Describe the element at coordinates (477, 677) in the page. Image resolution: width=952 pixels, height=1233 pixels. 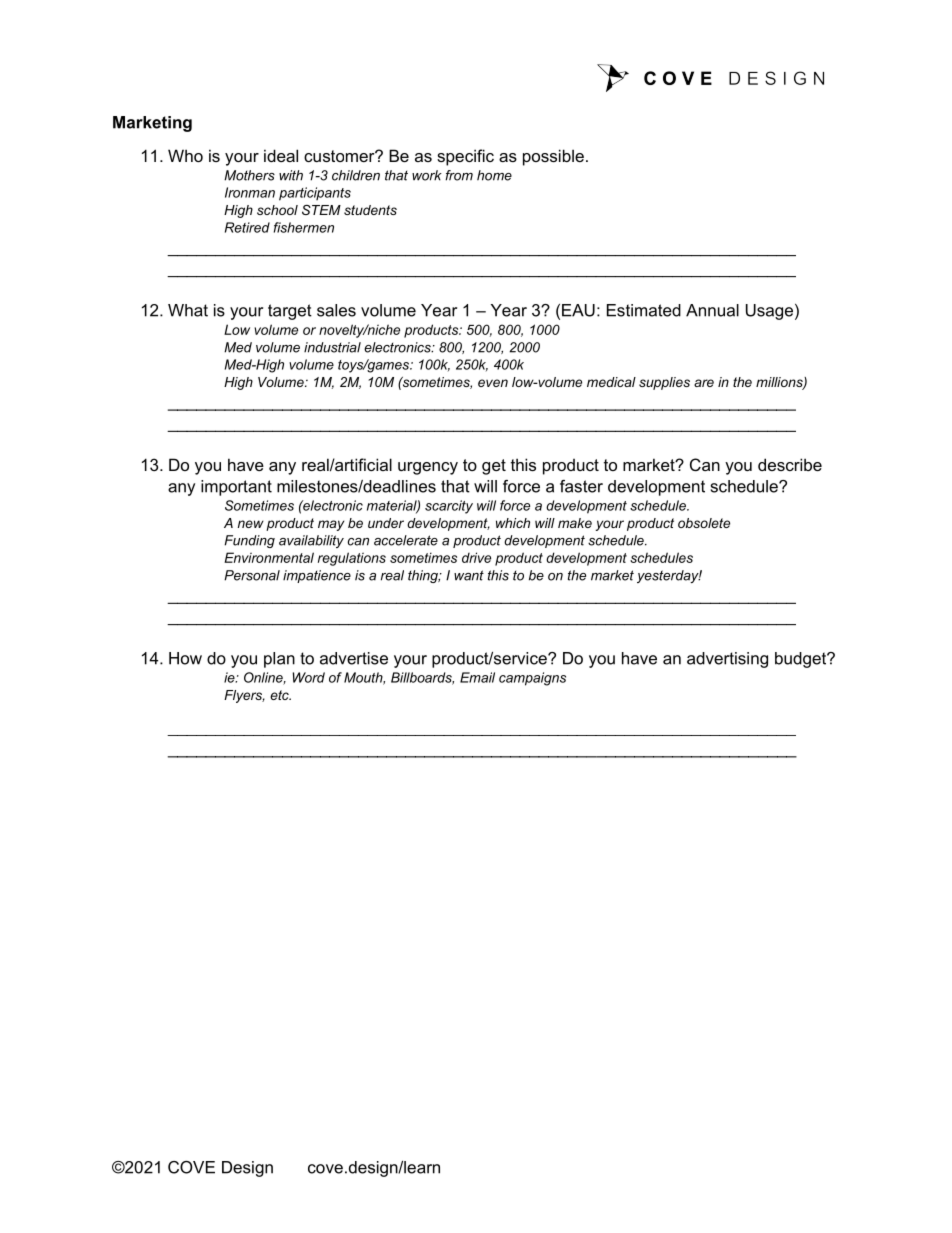
I see `Email` at that location.
